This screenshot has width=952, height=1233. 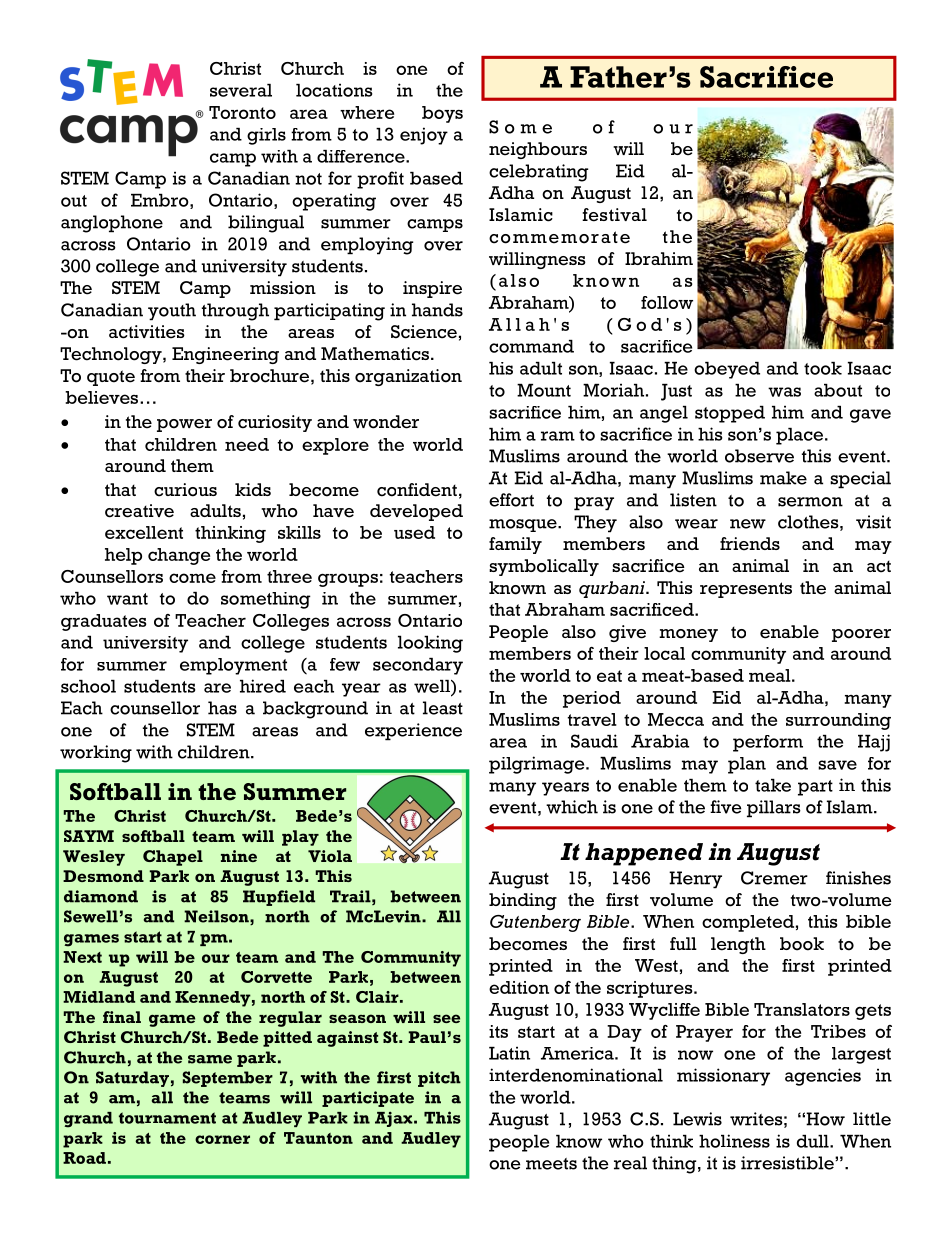 I want to click on boys, so click(x=442, y=114).
